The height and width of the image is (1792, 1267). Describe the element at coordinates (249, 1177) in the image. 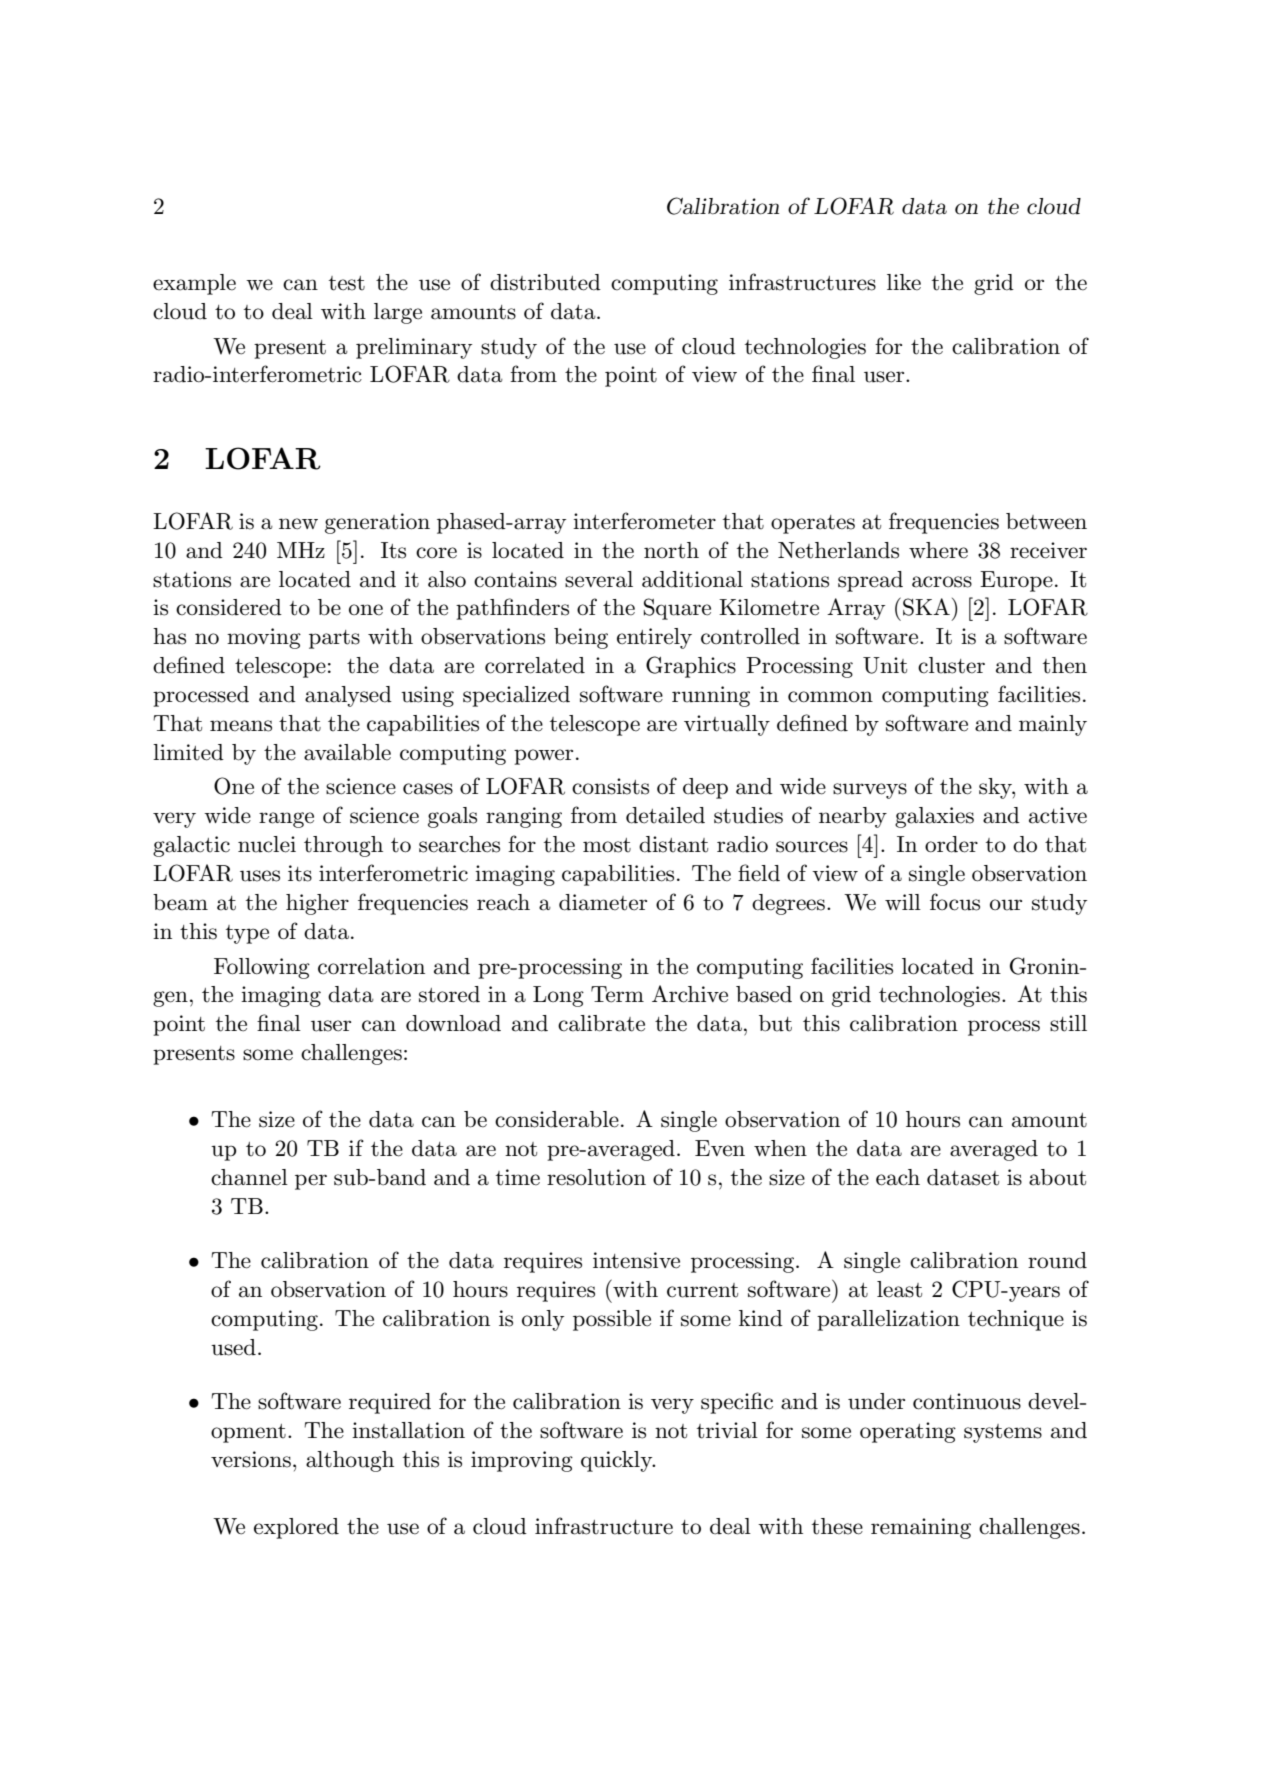

I see `channel` at that location.
